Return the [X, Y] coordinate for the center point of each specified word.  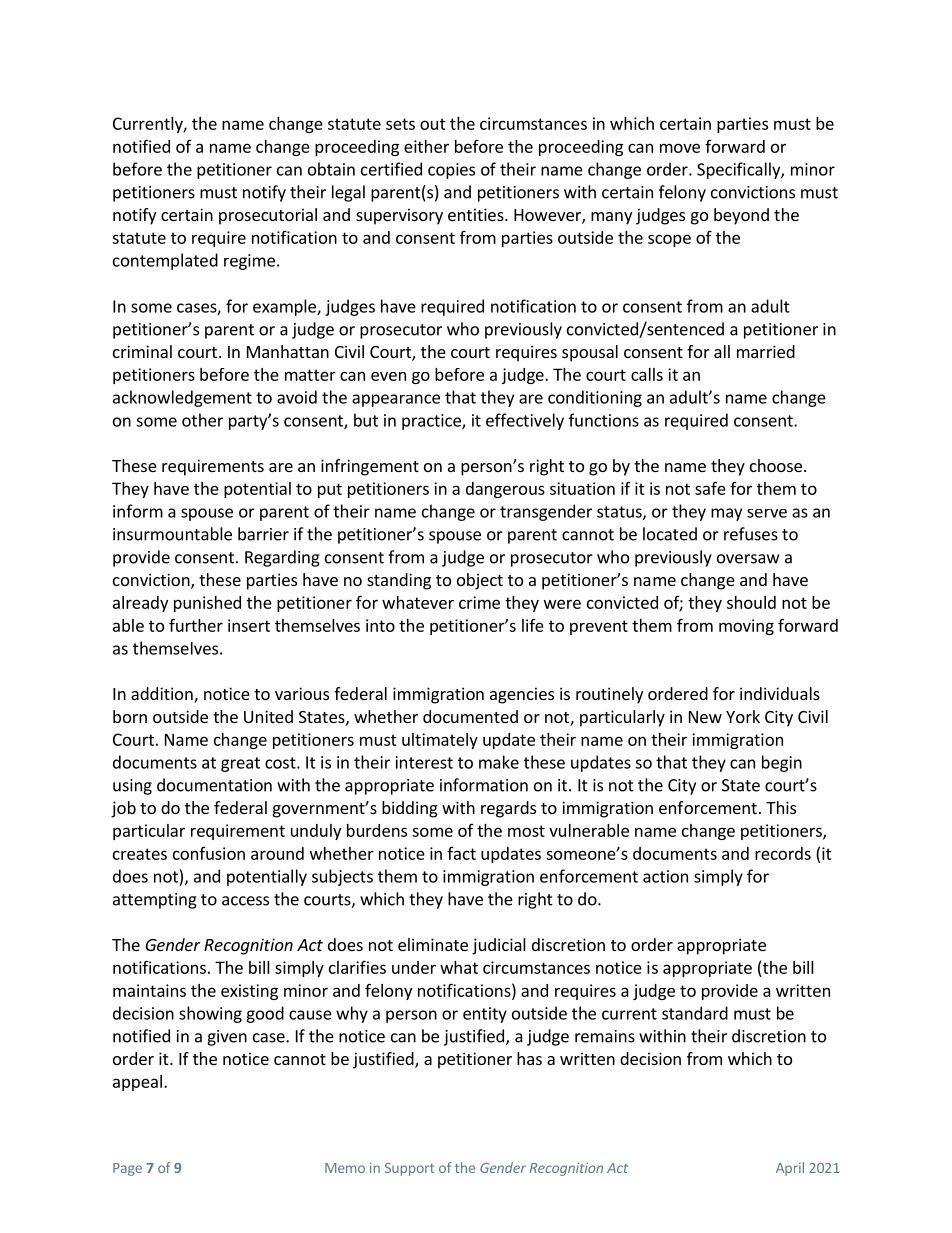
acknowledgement [182, 398]
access [245, 901]
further [196, 625]
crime [479, 602]
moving [746, 627]
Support [409, 1169]
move [680, 148]
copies [451, 171]
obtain [331, 169]
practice [432, 422]
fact [461, 853]
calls [647, 374]
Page [127, 1169]
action [665, 876]
